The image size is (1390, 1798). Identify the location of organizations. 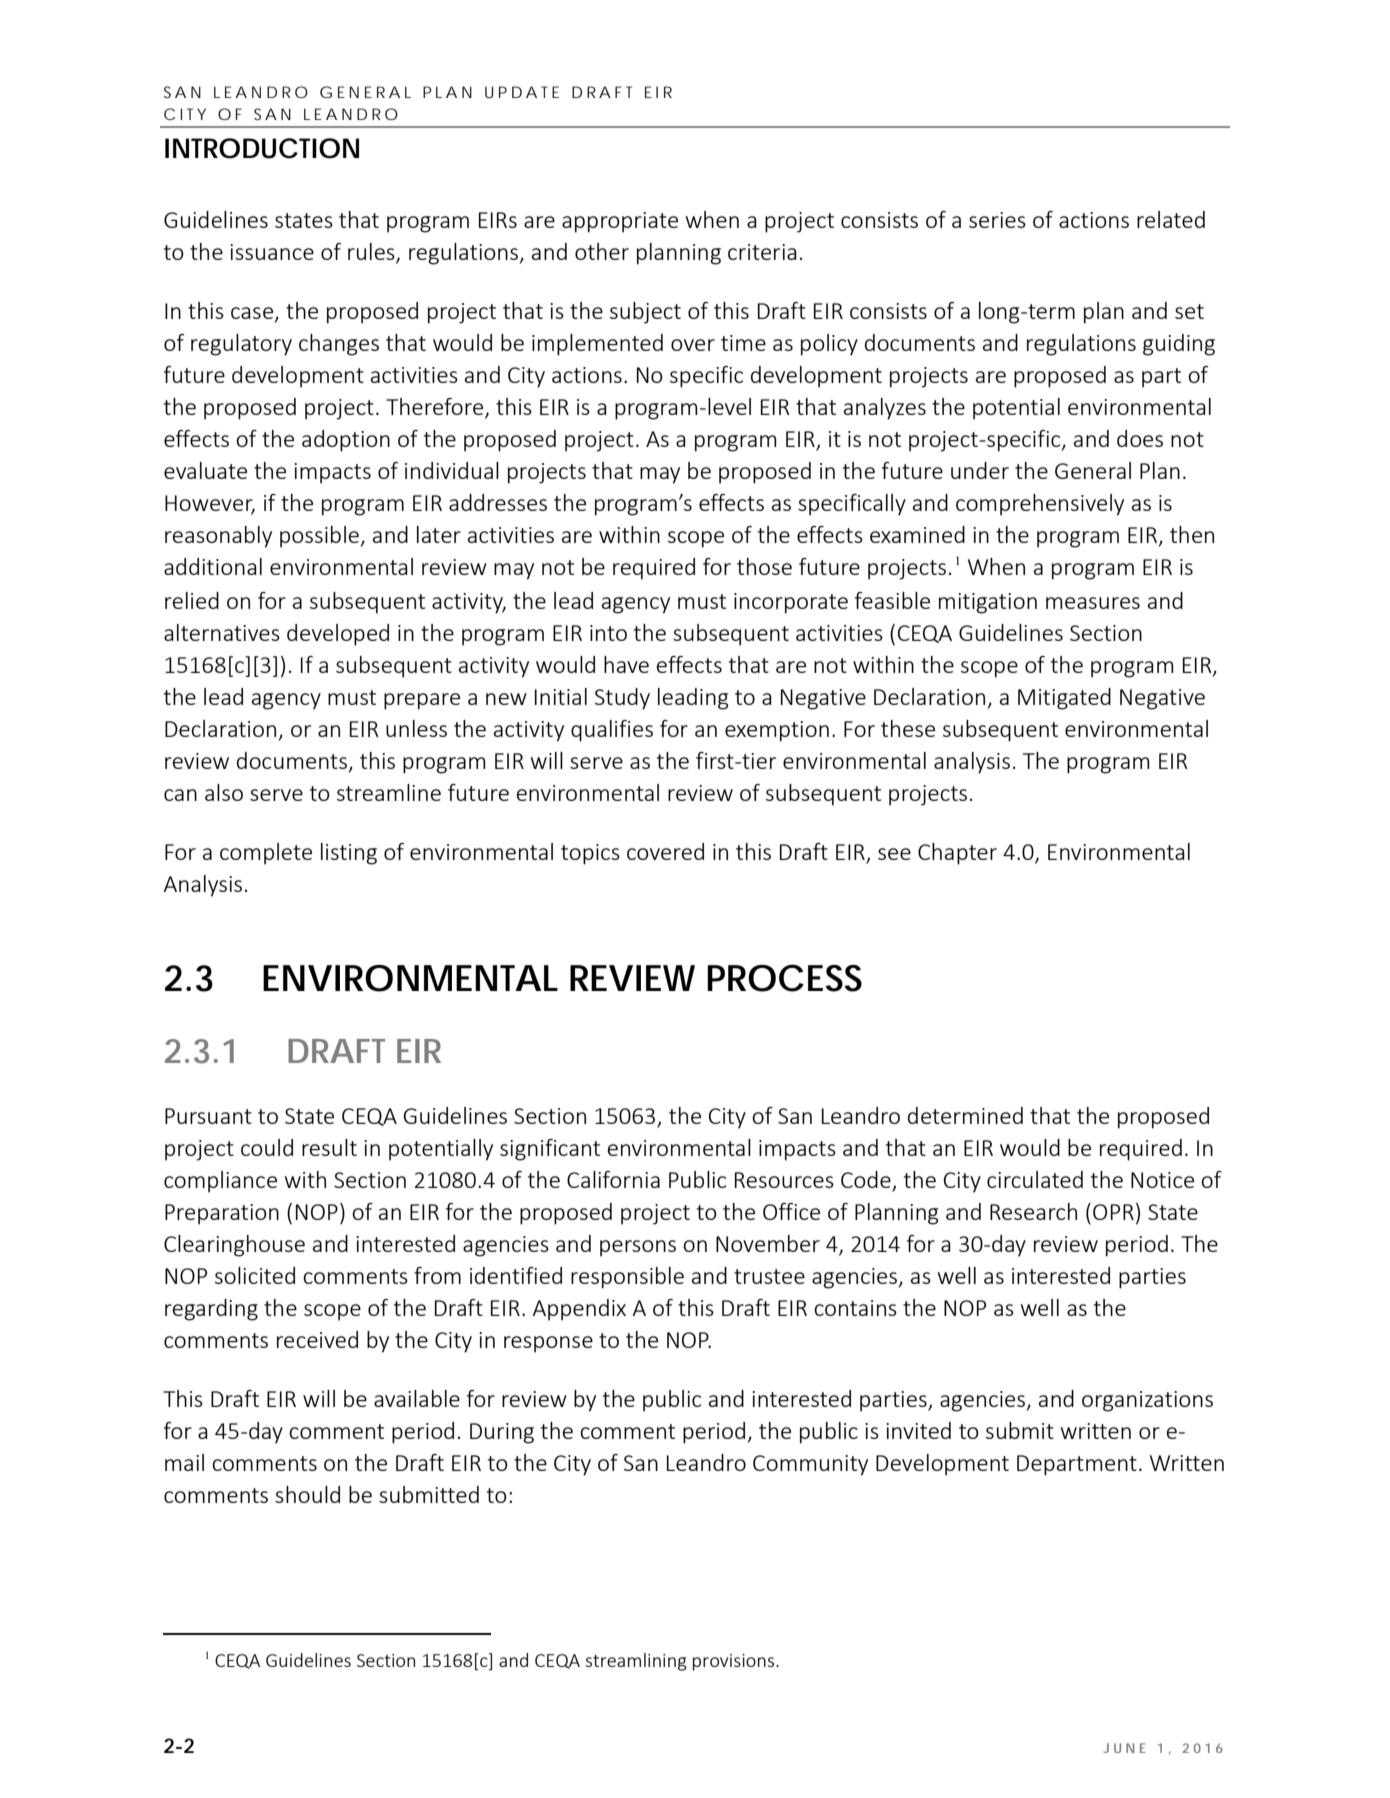
(1147, 1401).
